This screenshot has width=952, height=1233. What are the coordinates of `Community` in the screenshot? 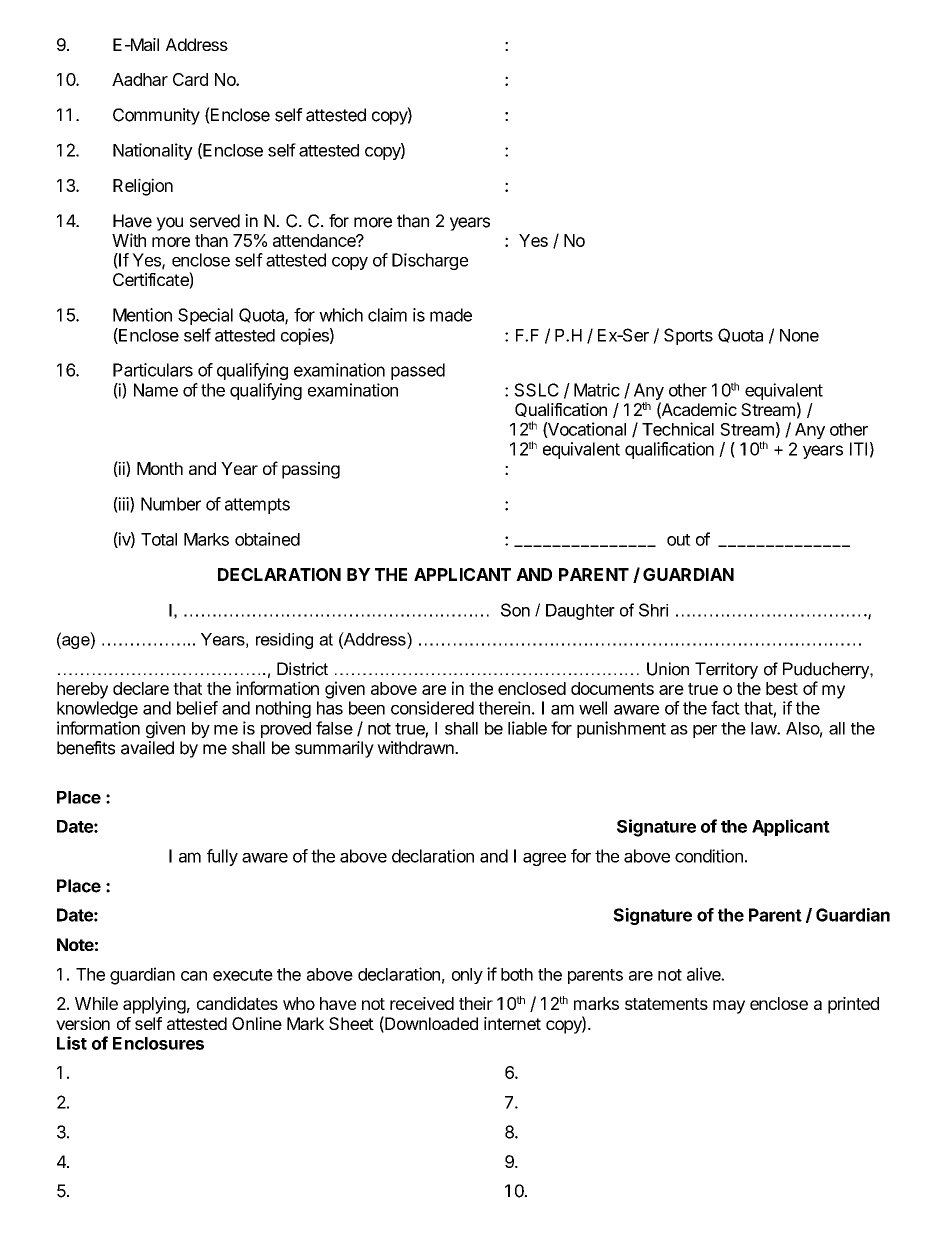 It's located at (156, 116).
